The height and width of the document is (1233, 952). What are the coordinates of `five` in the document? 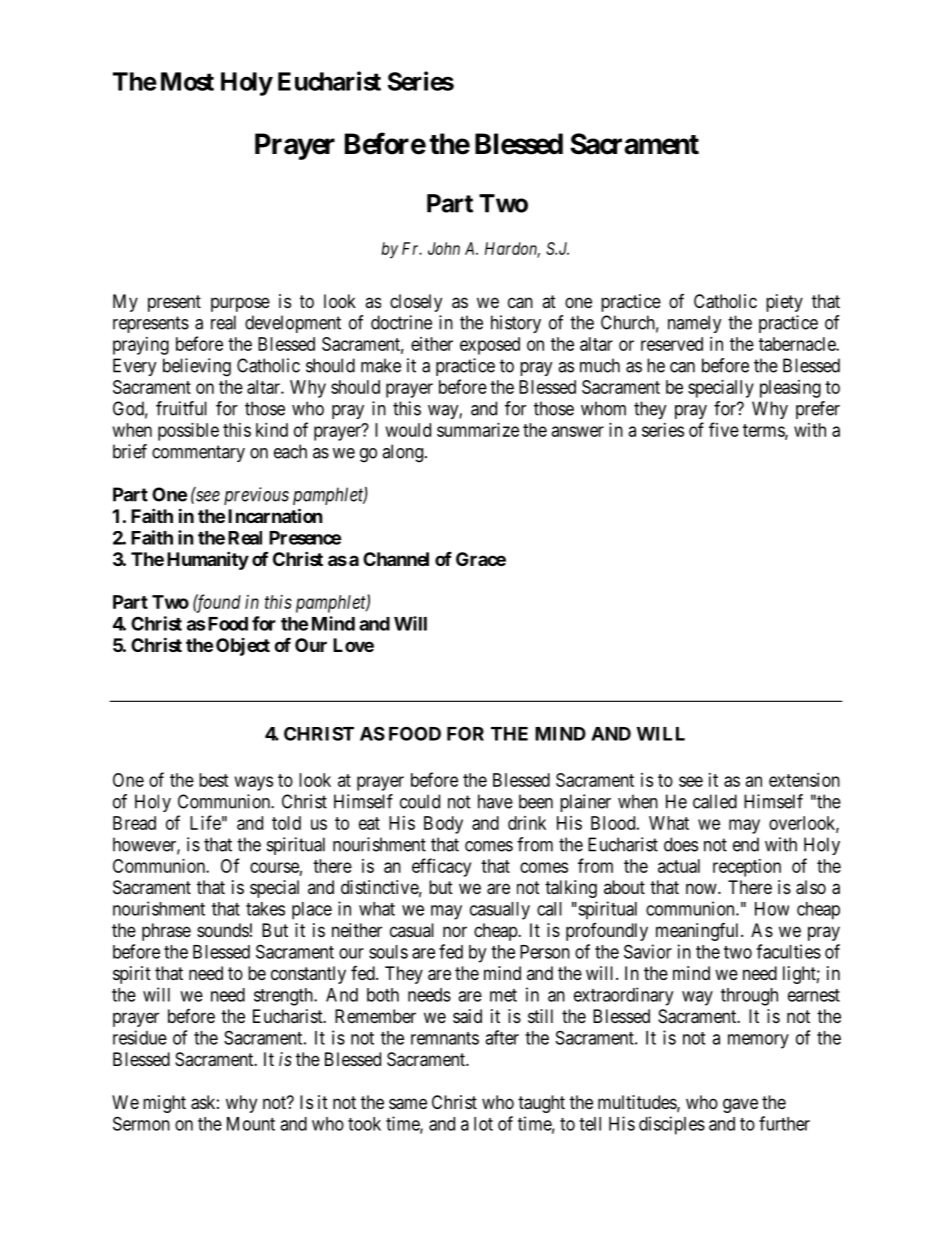 It's located at (724, 429).
